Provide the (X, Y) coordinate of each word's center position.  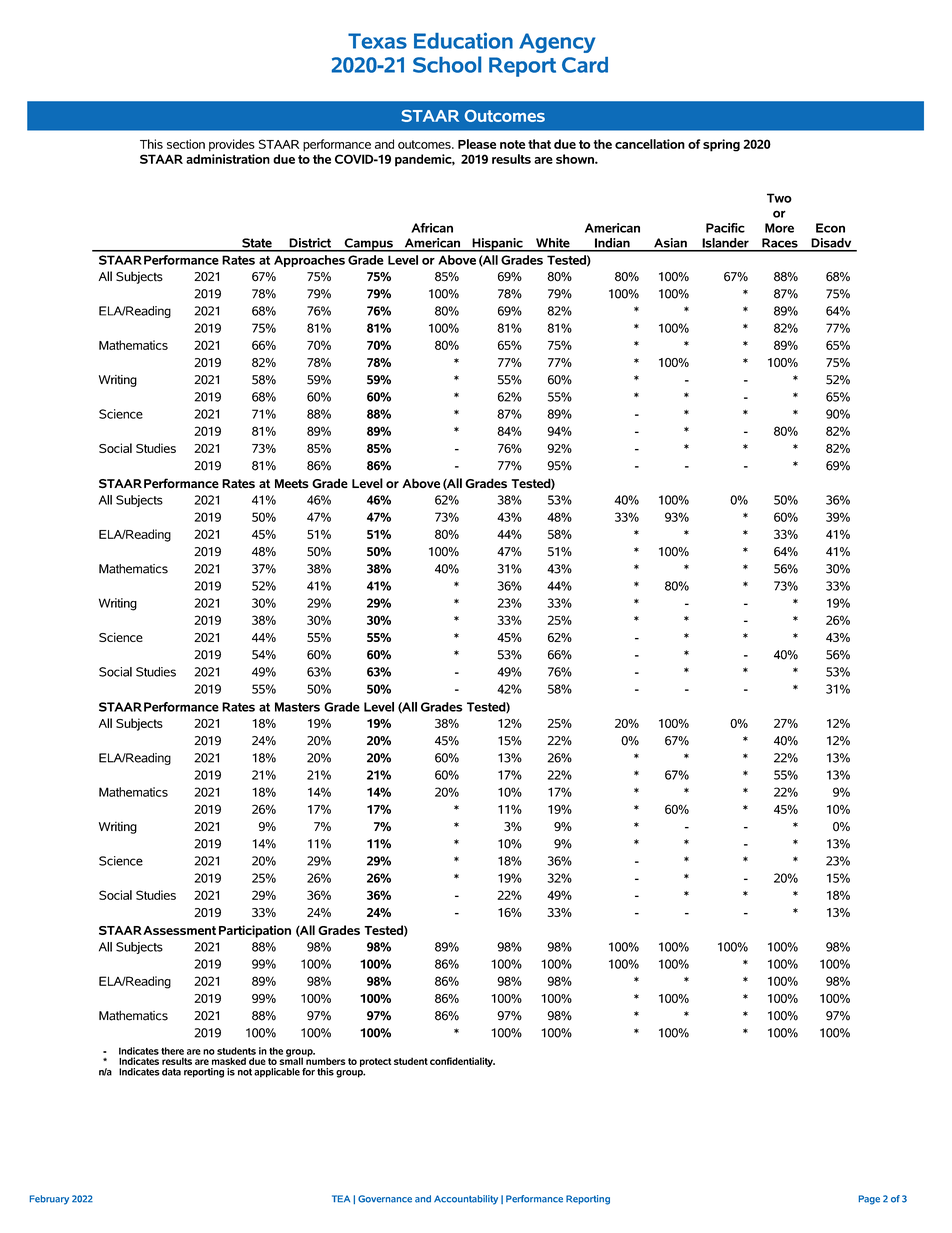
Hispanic (497, 245)
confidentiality (462, 1062)
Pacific (725, 228)
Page (869, 1200)
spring (721, 145)
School (447, 64)
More (779, 228)
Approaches (309, 261)
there (172, 1051)
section (186, 144)
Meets (292, 483)
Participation (255, 931)
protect (376, 1062)
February (49, 1200)
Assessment (179, 930)
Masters (297, 707)
